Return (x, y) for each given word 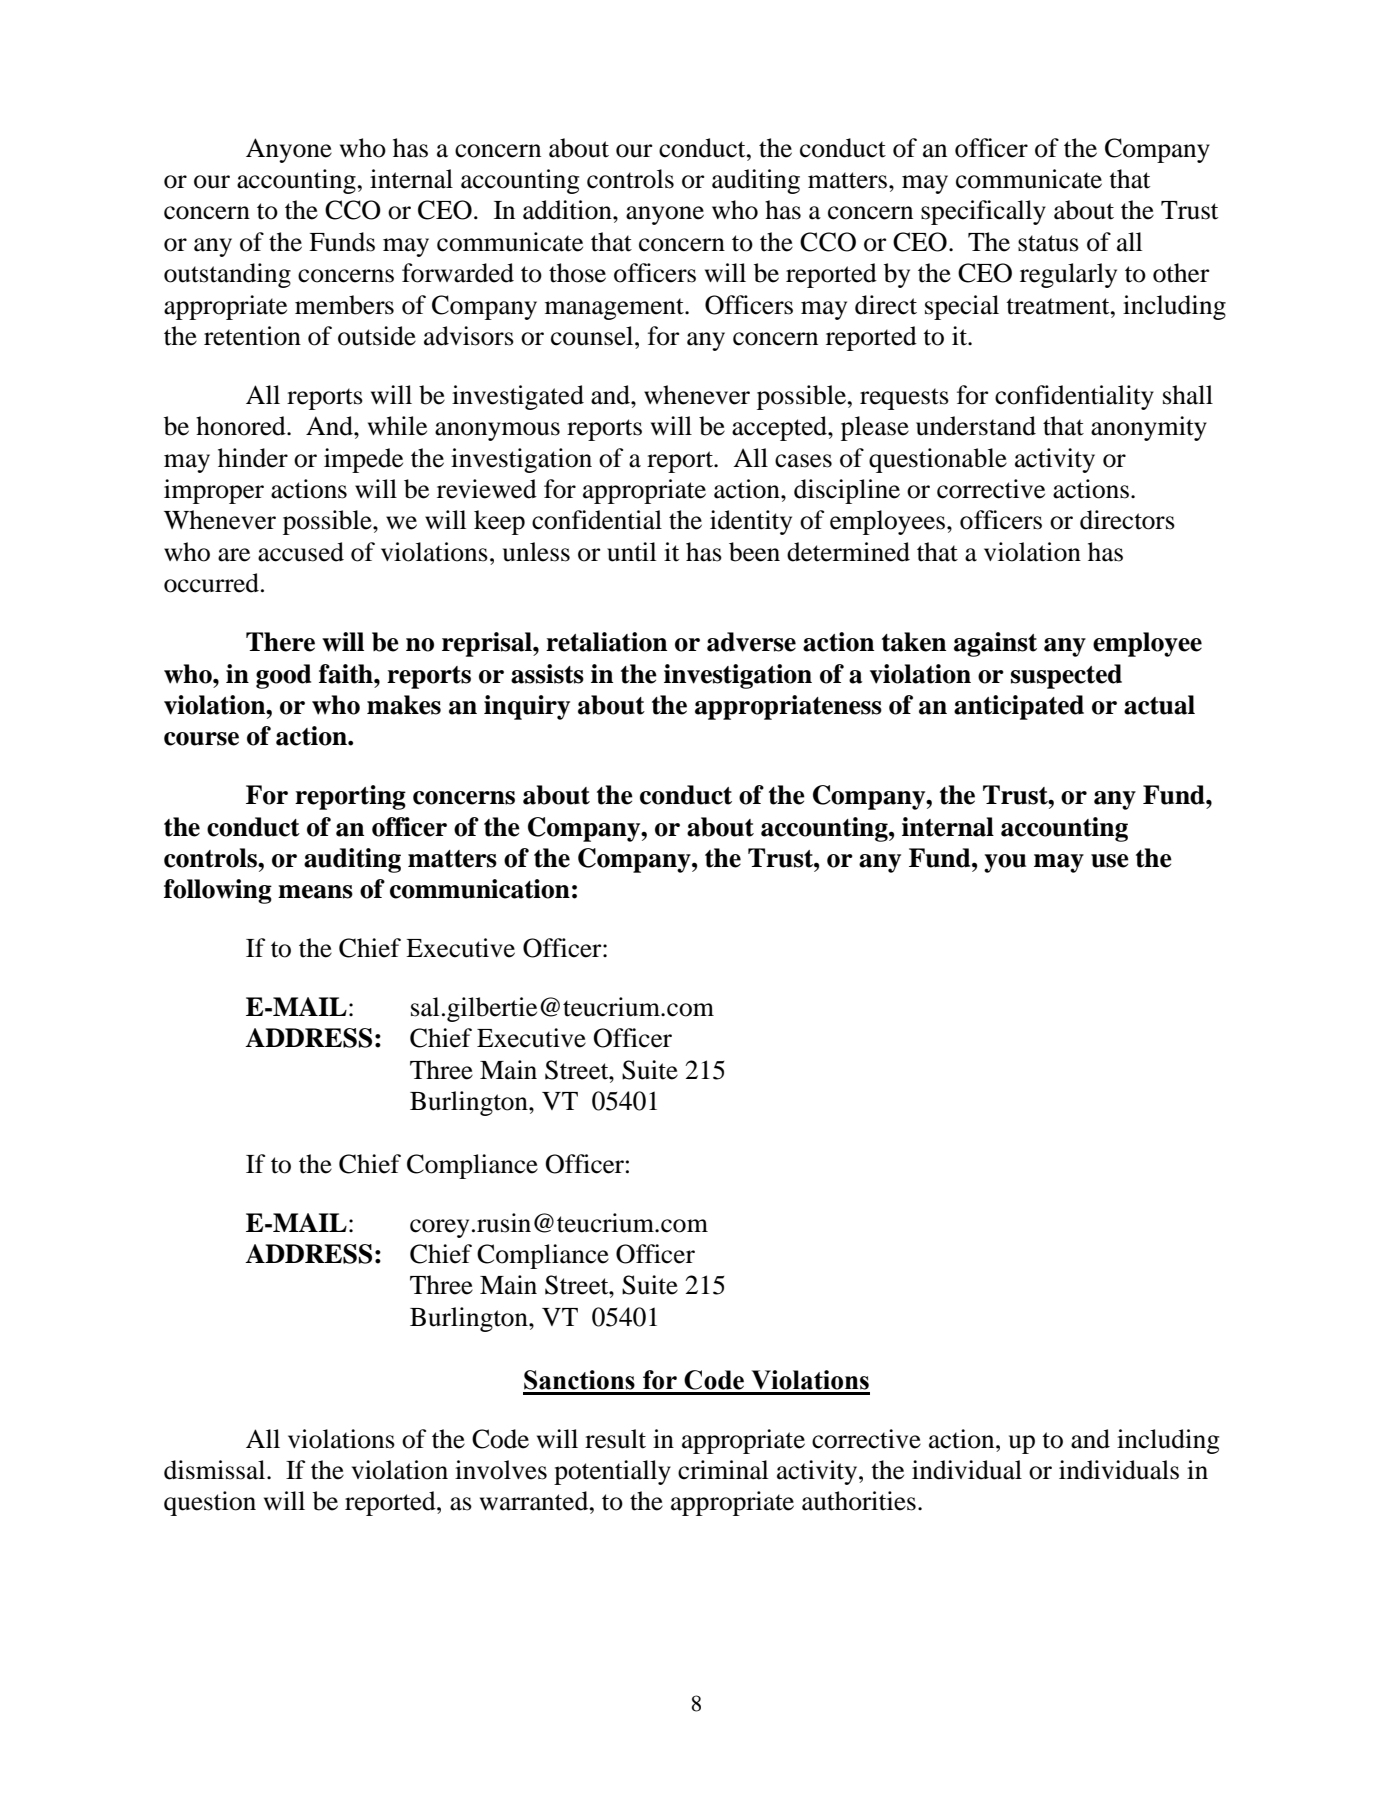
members (344, 305)
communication (480, 889)
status (1048, 243)
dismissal (216, 1470)
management (615, 309)
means (315, 892)
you (1005, 863)
